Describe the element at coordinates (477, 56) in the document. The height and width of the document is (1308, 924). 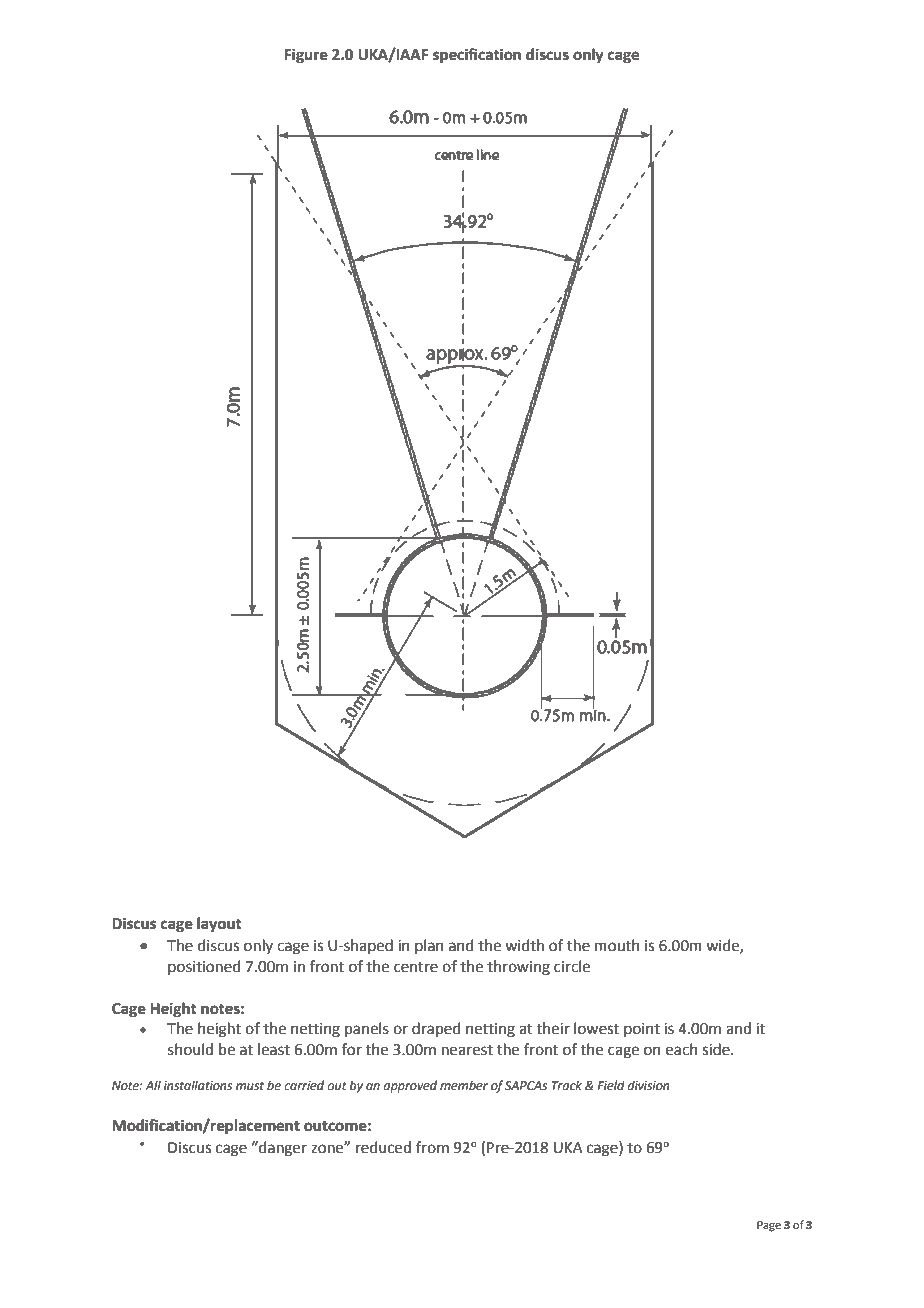
I see `specification` at that location.
